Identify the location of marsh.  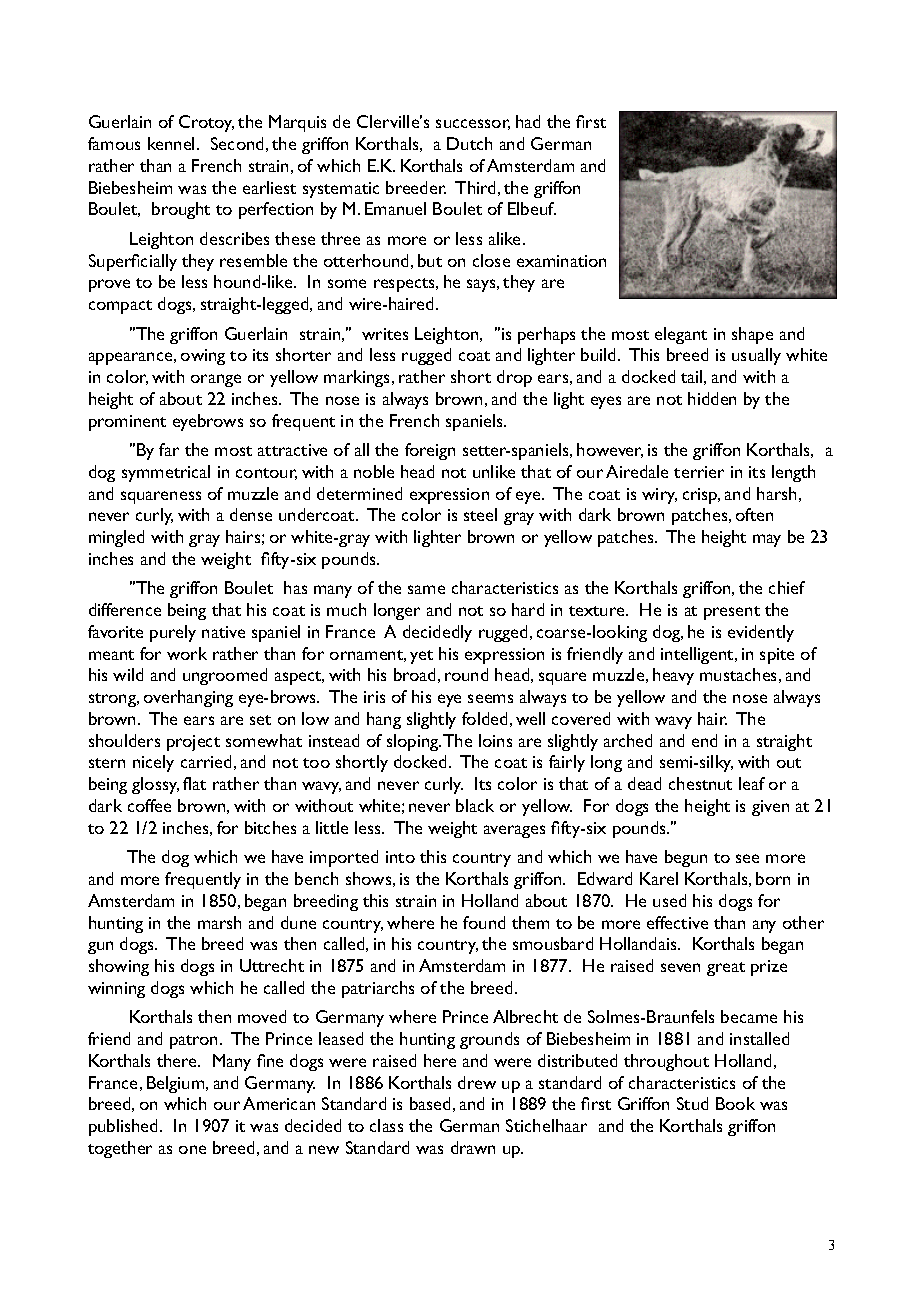
(219, 922).
